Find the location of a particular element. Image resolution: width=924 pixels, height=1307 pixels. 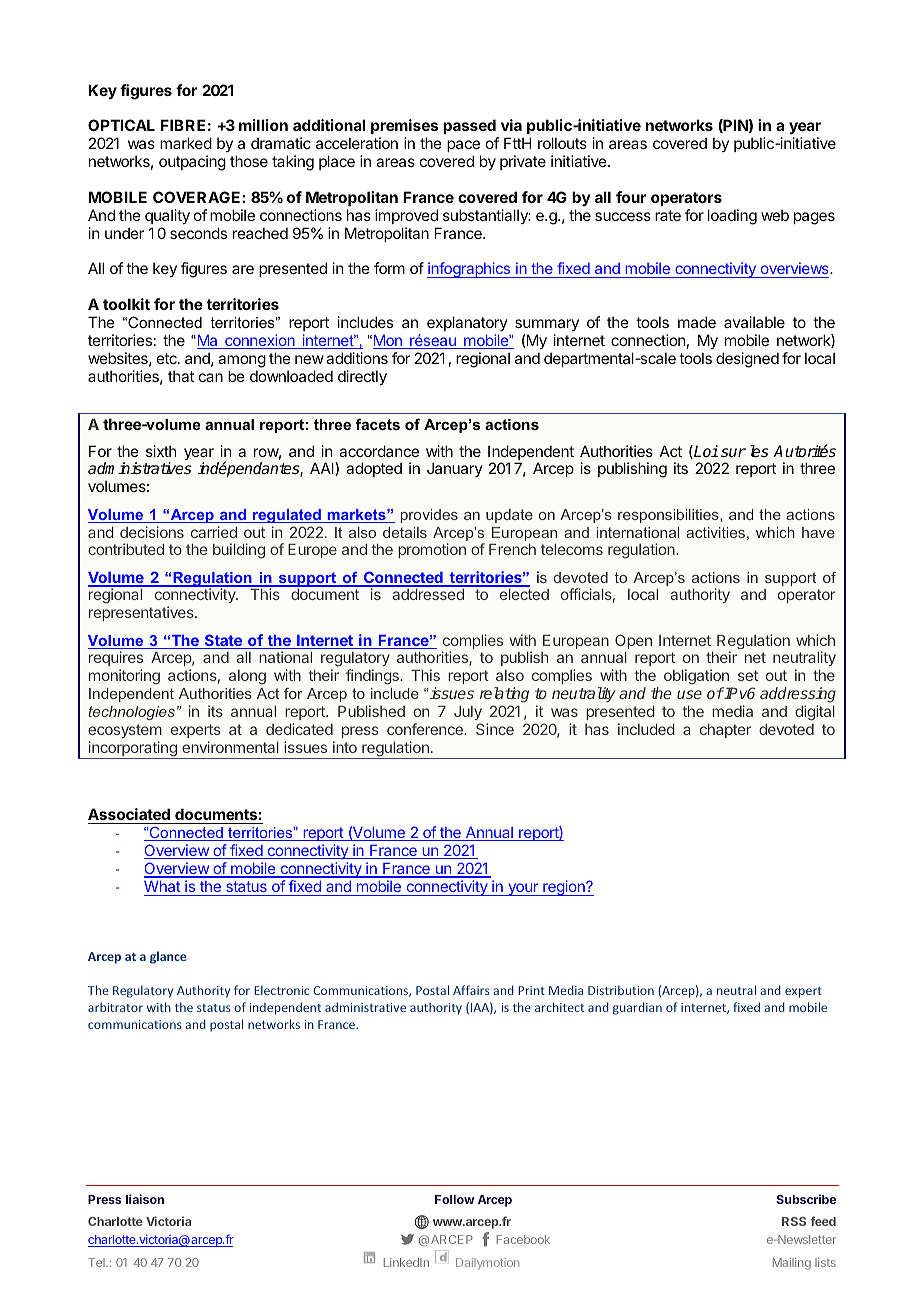

Affairs is located at coordinates (471, 990).
